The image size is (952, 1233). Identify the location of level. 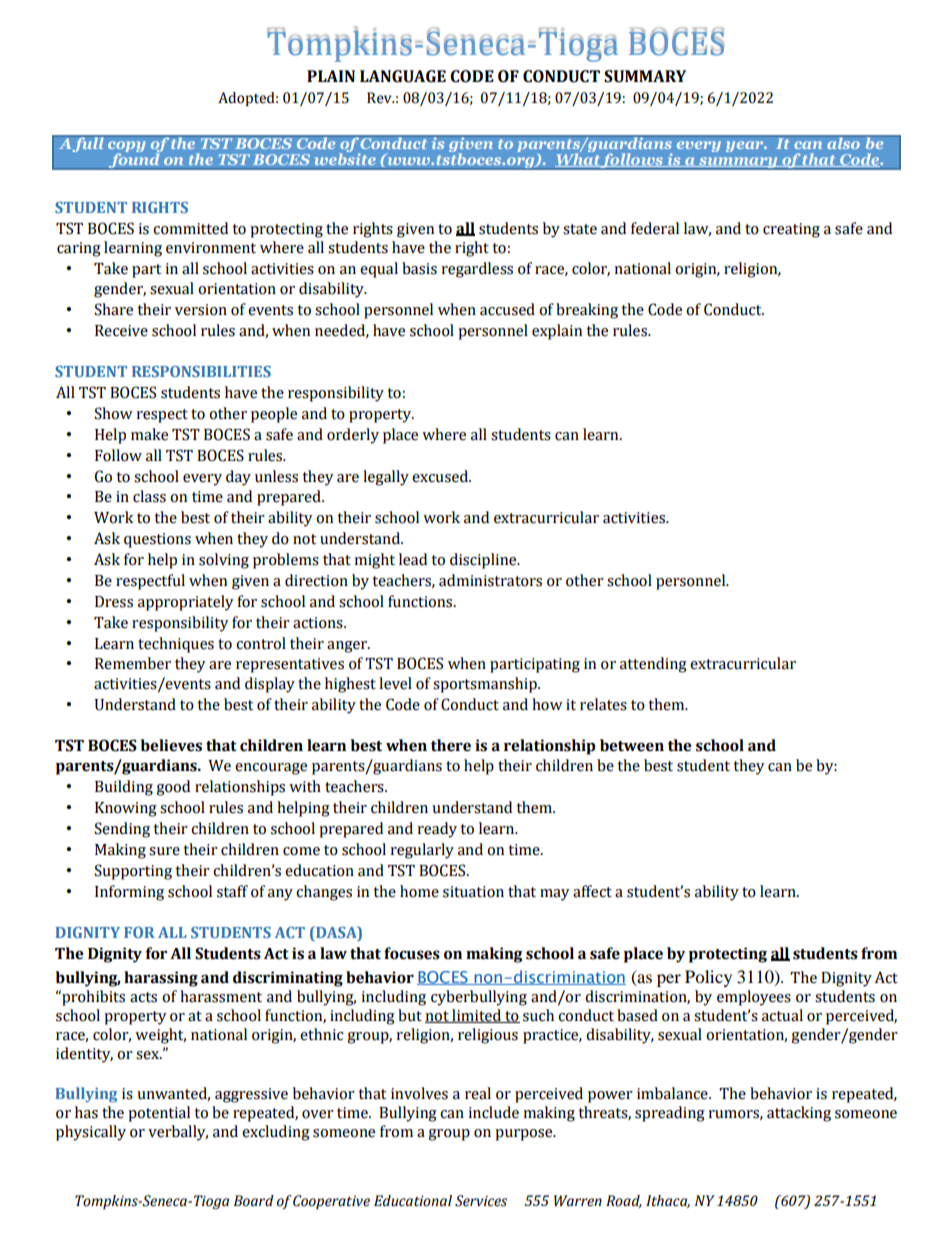
(395, 683).
